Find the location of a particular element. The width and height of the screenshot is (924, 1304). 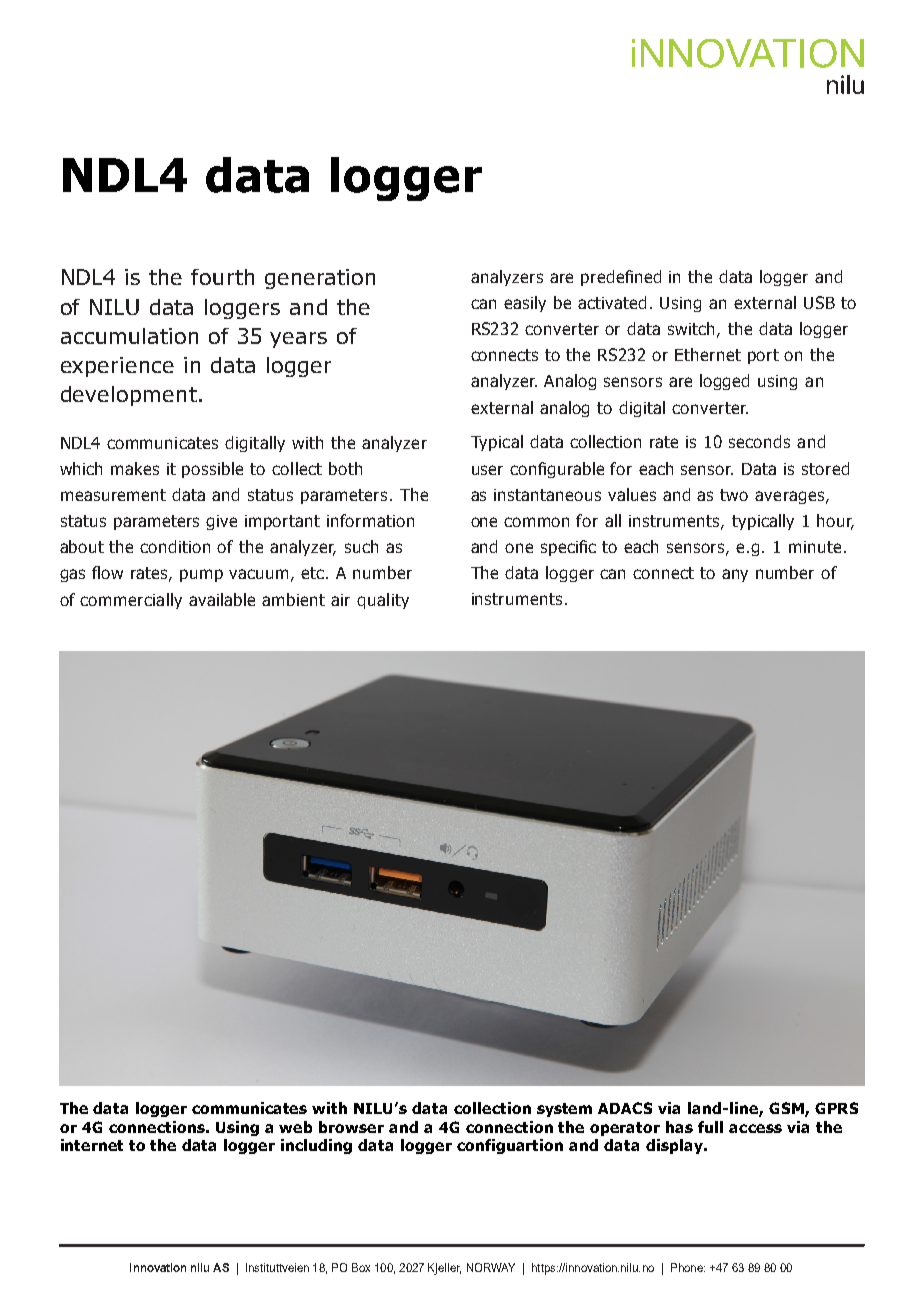

internet is located at coordinates (92, 1145).
